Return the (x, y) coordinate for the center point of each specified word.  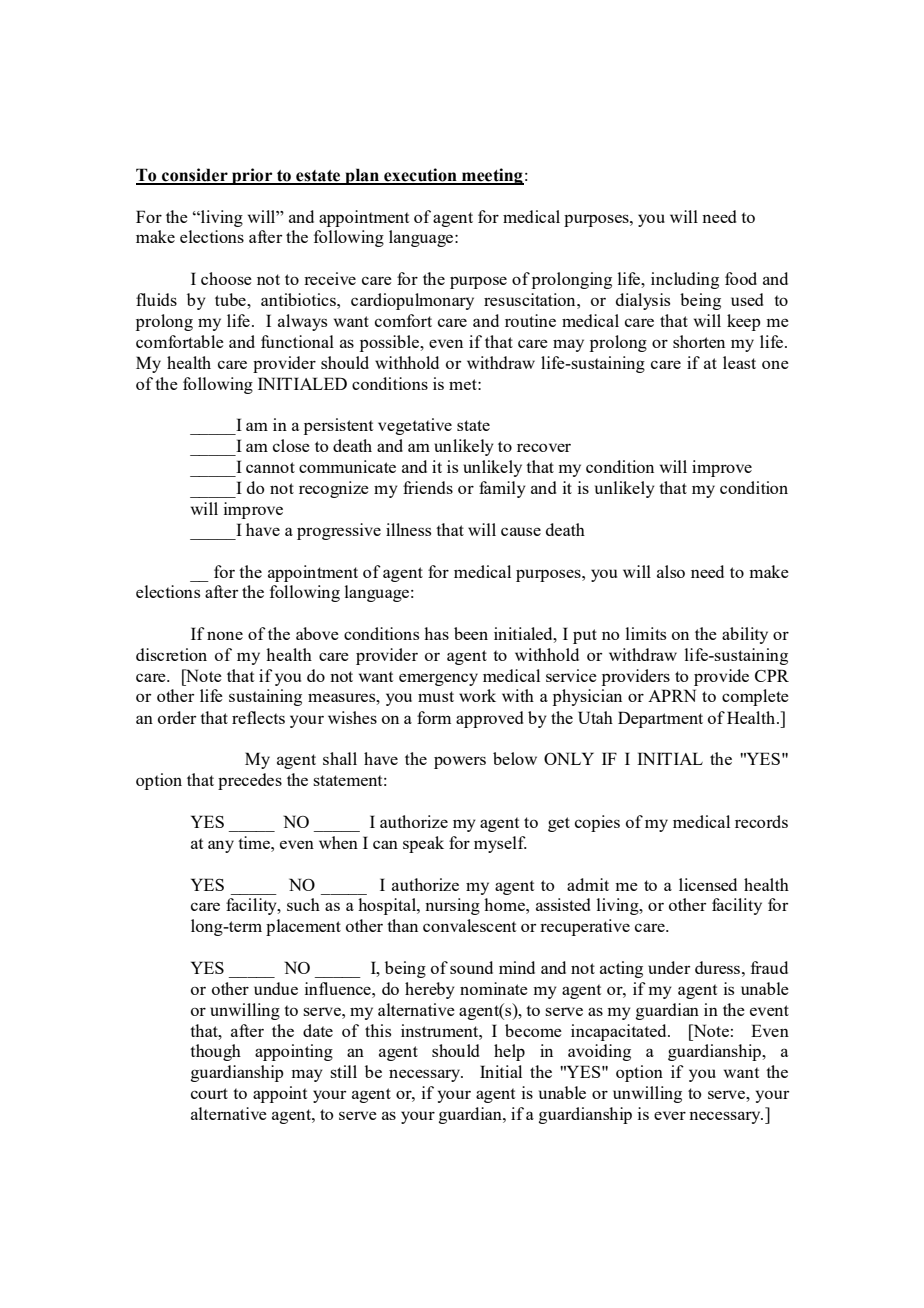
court (209, 1093)
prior (252, 176)
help (509, 1052)
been (471, 633)
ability (745, 635)
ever (670, 1115)
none (225, 635)
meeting (492, 176)
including (685, 280)
